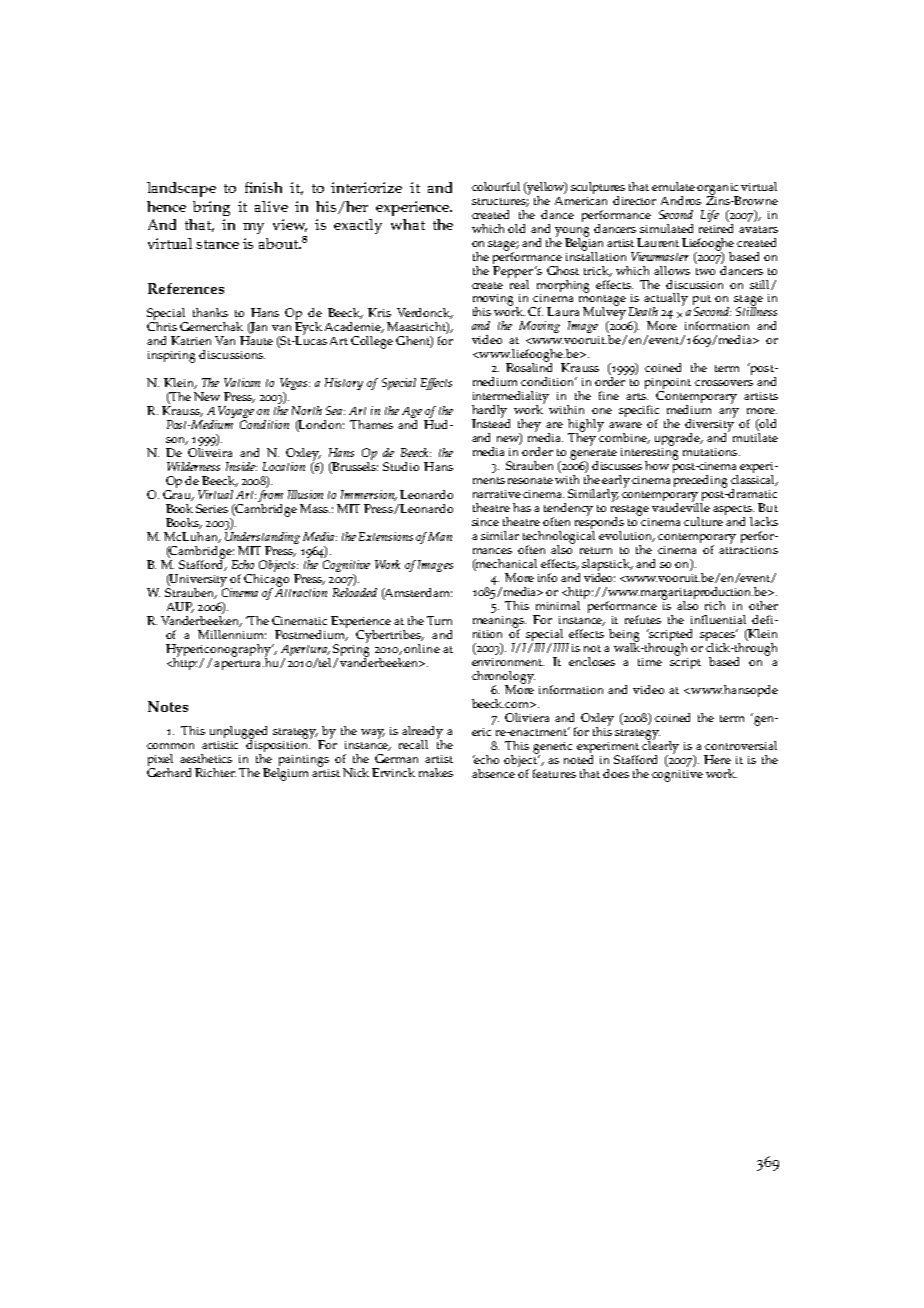  Describe the element at coordinates (436, 772) in the document. I see `makes` at that location.
